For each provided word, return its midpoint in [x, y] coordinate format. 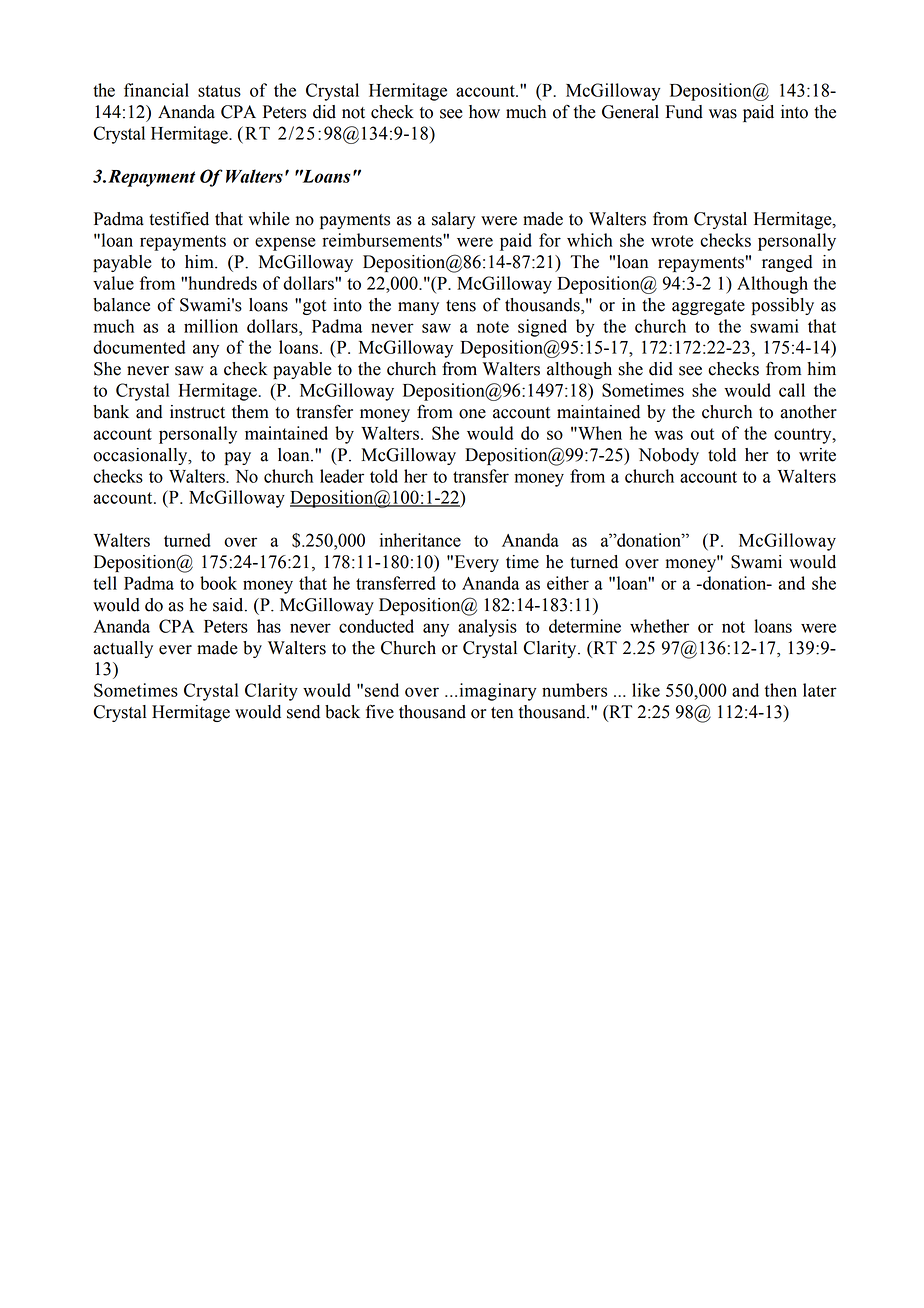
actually [123, 649]
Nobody [669, 456]
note [493, 327]
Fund [684, 112]
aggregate [708, 307]
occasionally [141, 456]
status [219, 91]
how [484, 112]
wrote [672, 241]
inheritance [420, 540]
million [211, 326]
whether [659, 626]
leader [342, 476]
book [218, 583]
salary [453, 220]
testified [179, 219]
